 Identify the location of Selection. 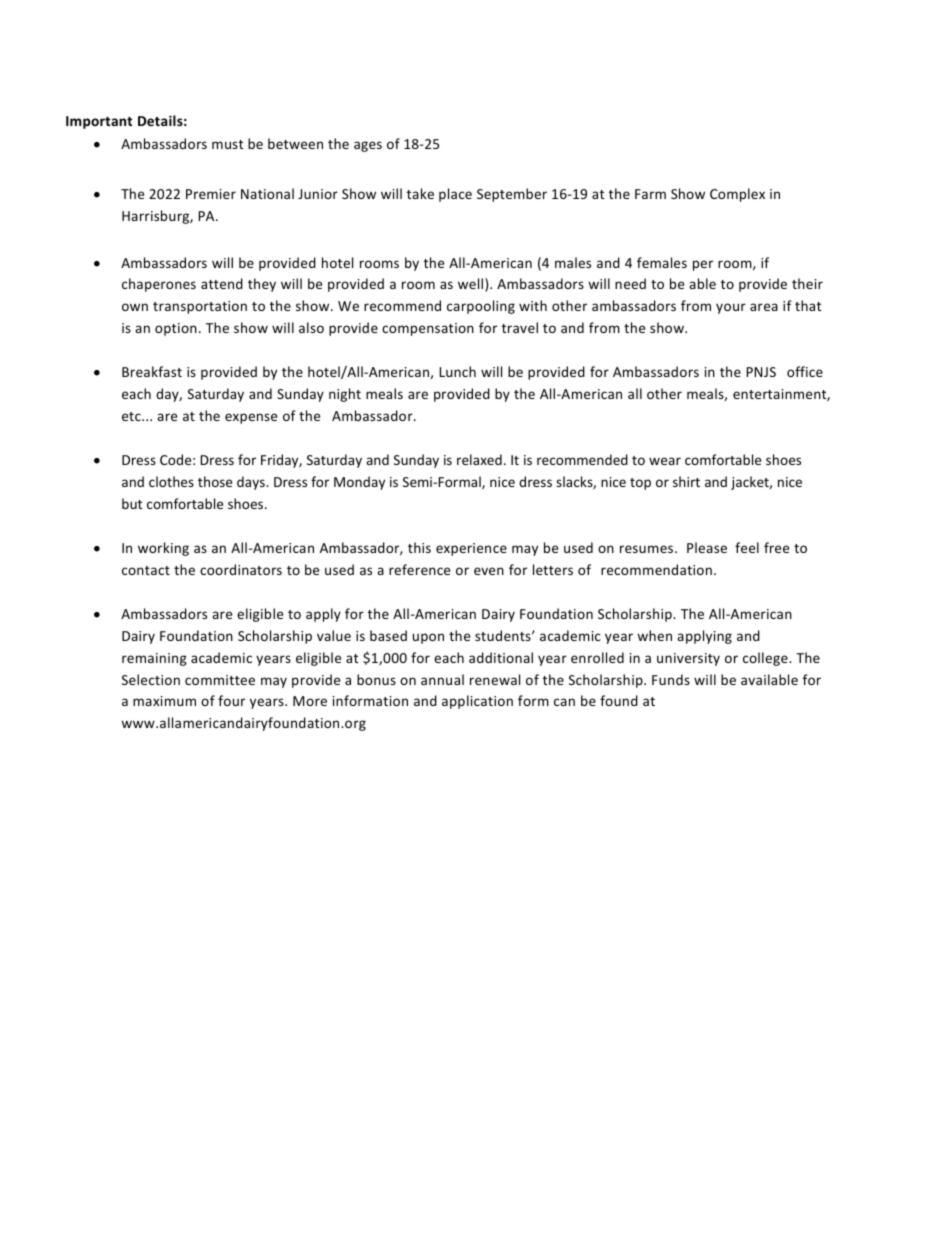
(151, 679).
